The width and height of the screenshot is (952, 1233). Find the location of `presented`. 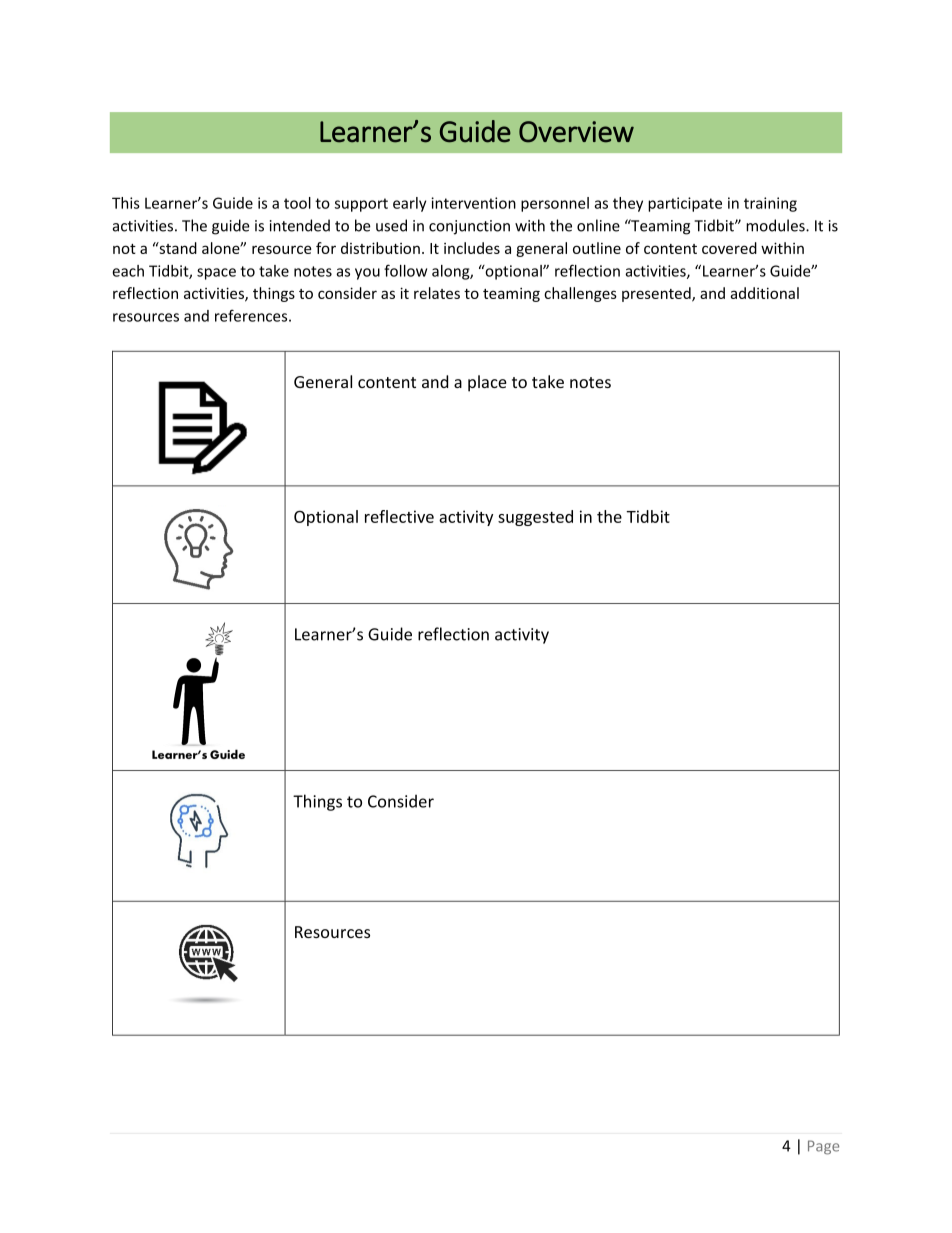

presented is located at coordinates (657, 294).
